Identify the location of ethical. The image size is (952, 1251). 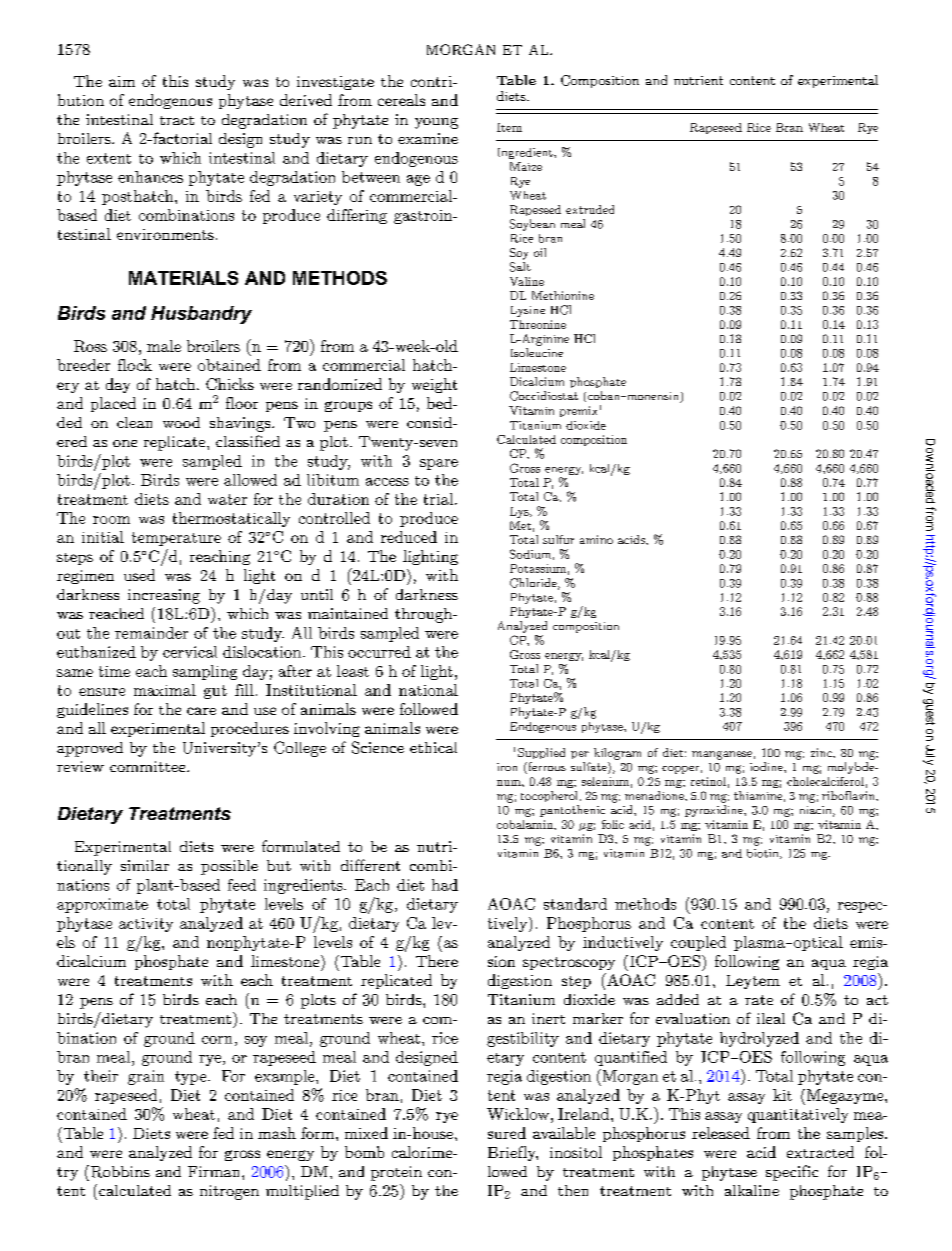
(433, 747).
